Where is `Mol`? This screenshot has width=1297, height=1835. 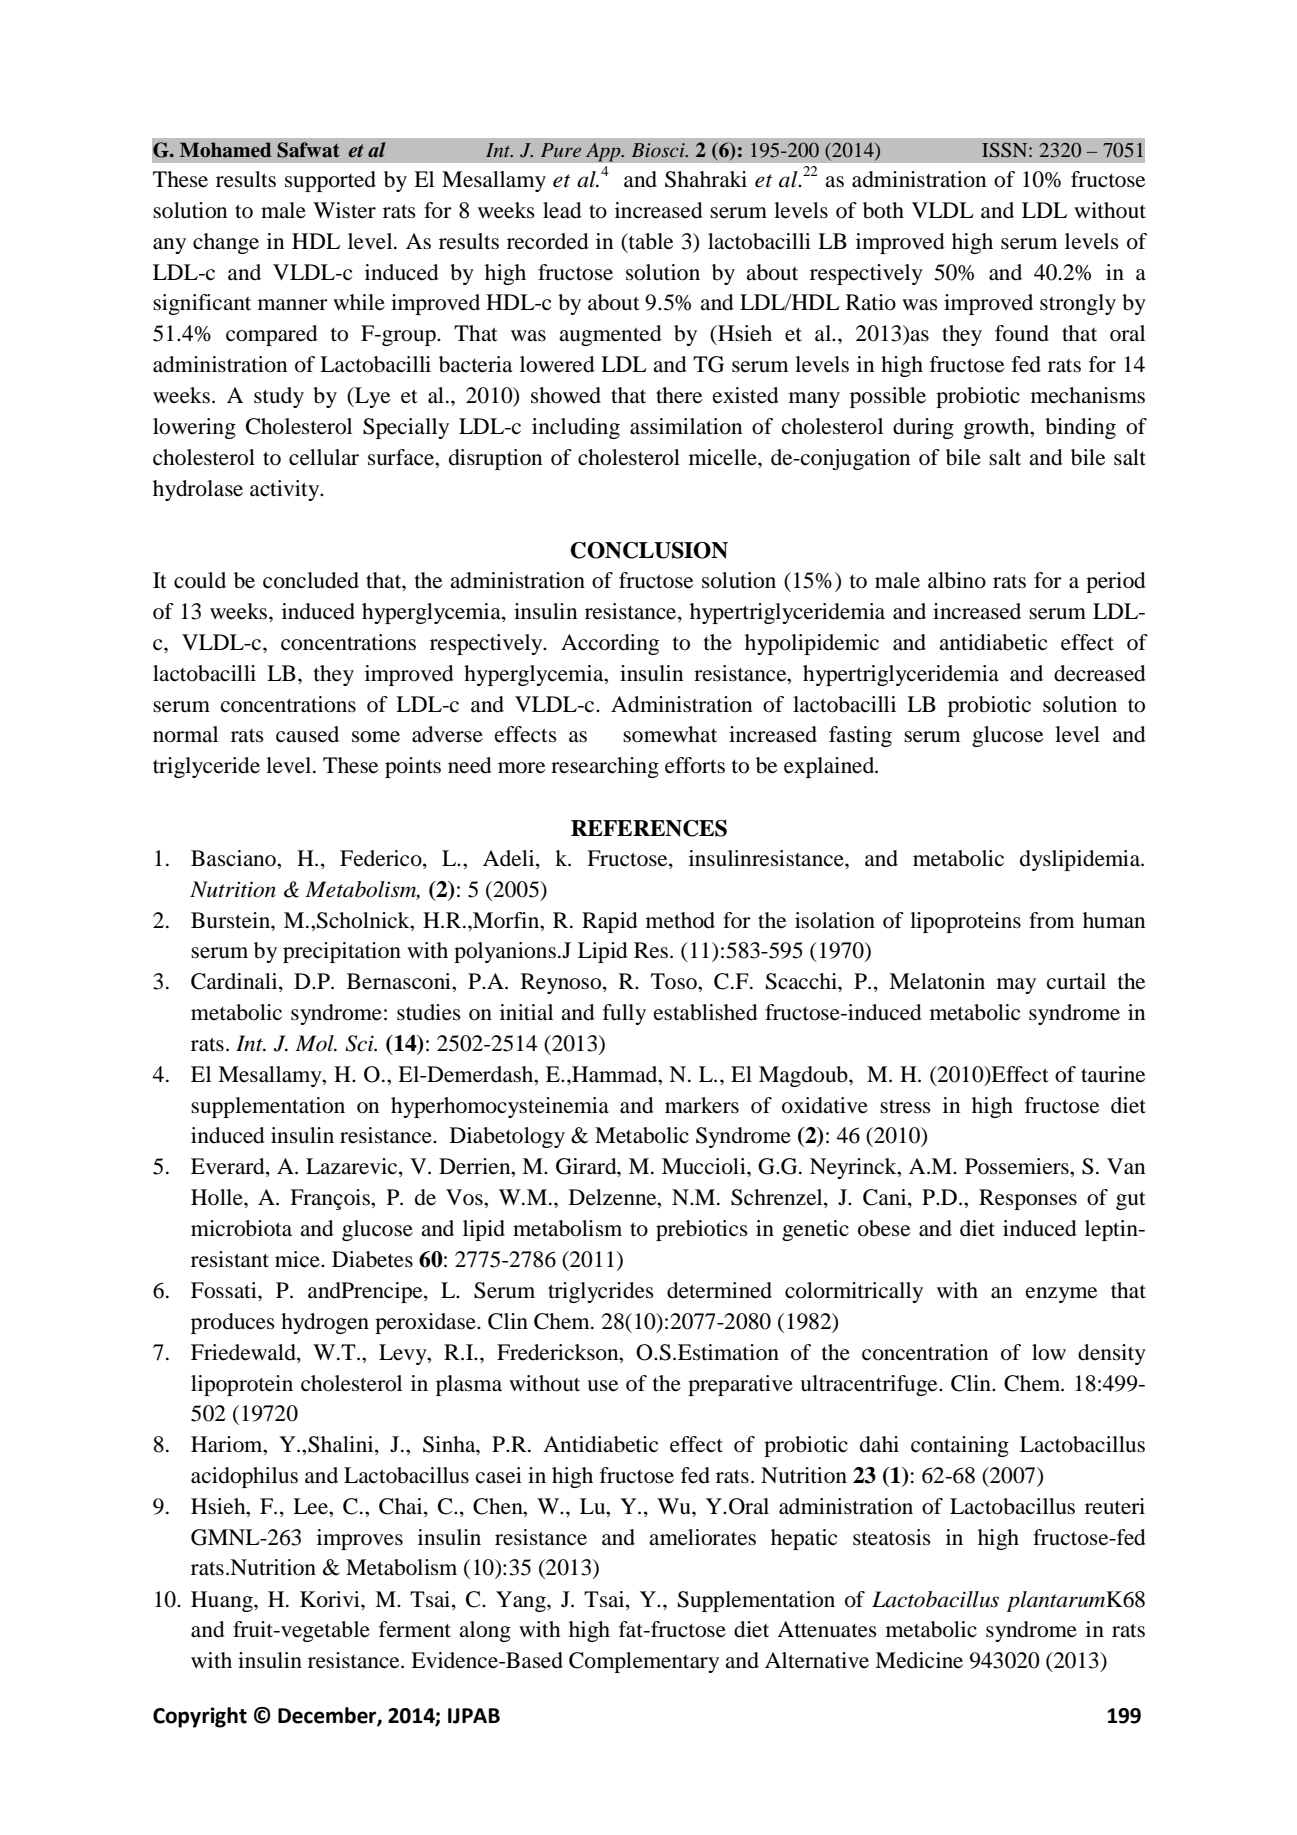 Mol is located at coordinates (315, 1043).
